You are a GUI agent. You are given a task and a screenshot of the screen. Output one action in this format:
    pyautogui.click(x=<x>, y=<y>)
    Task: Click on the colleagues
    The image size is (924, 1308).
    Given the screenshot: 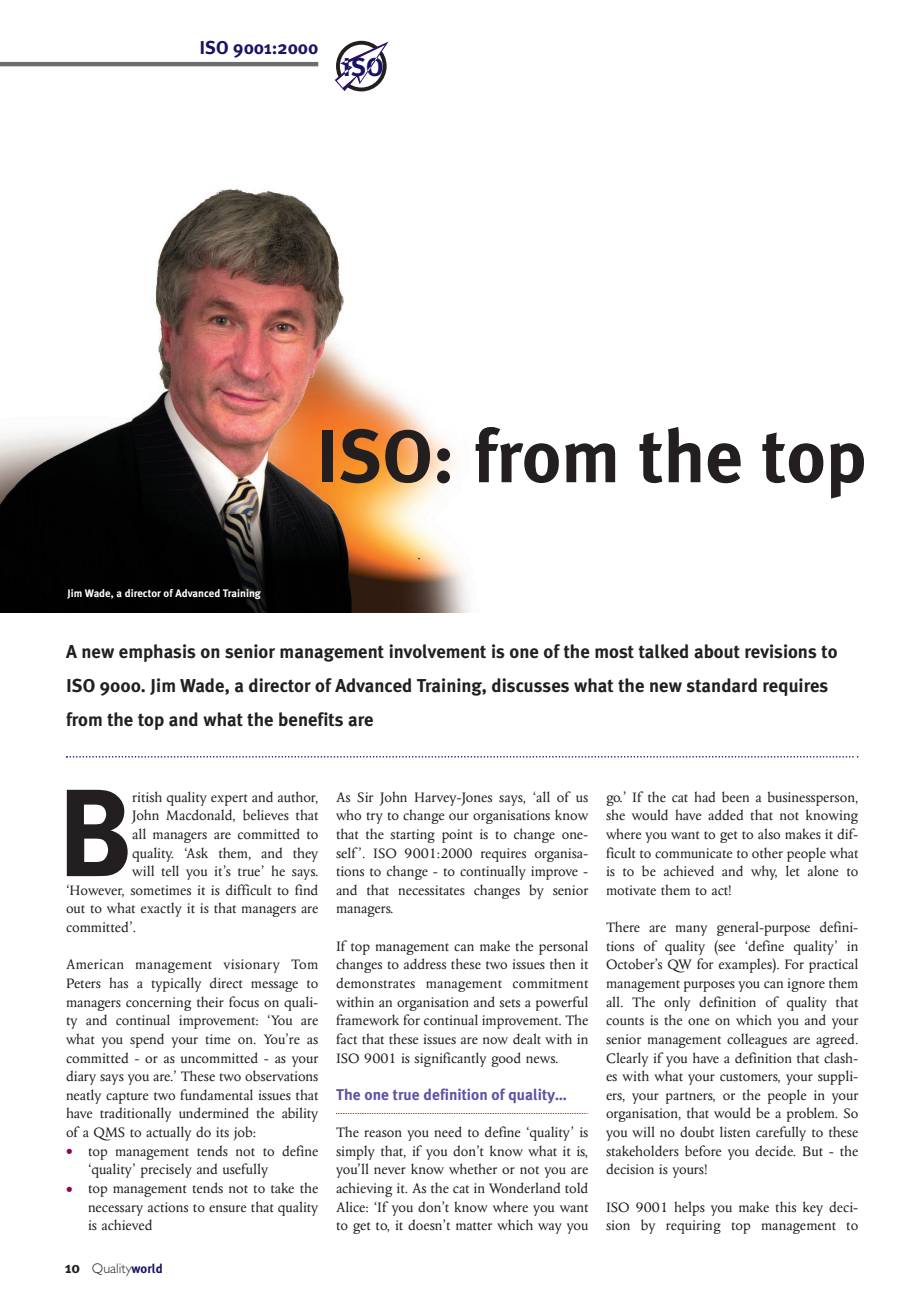 What is the action you would take?
    pyautogui.click(x=757, y=1040)
